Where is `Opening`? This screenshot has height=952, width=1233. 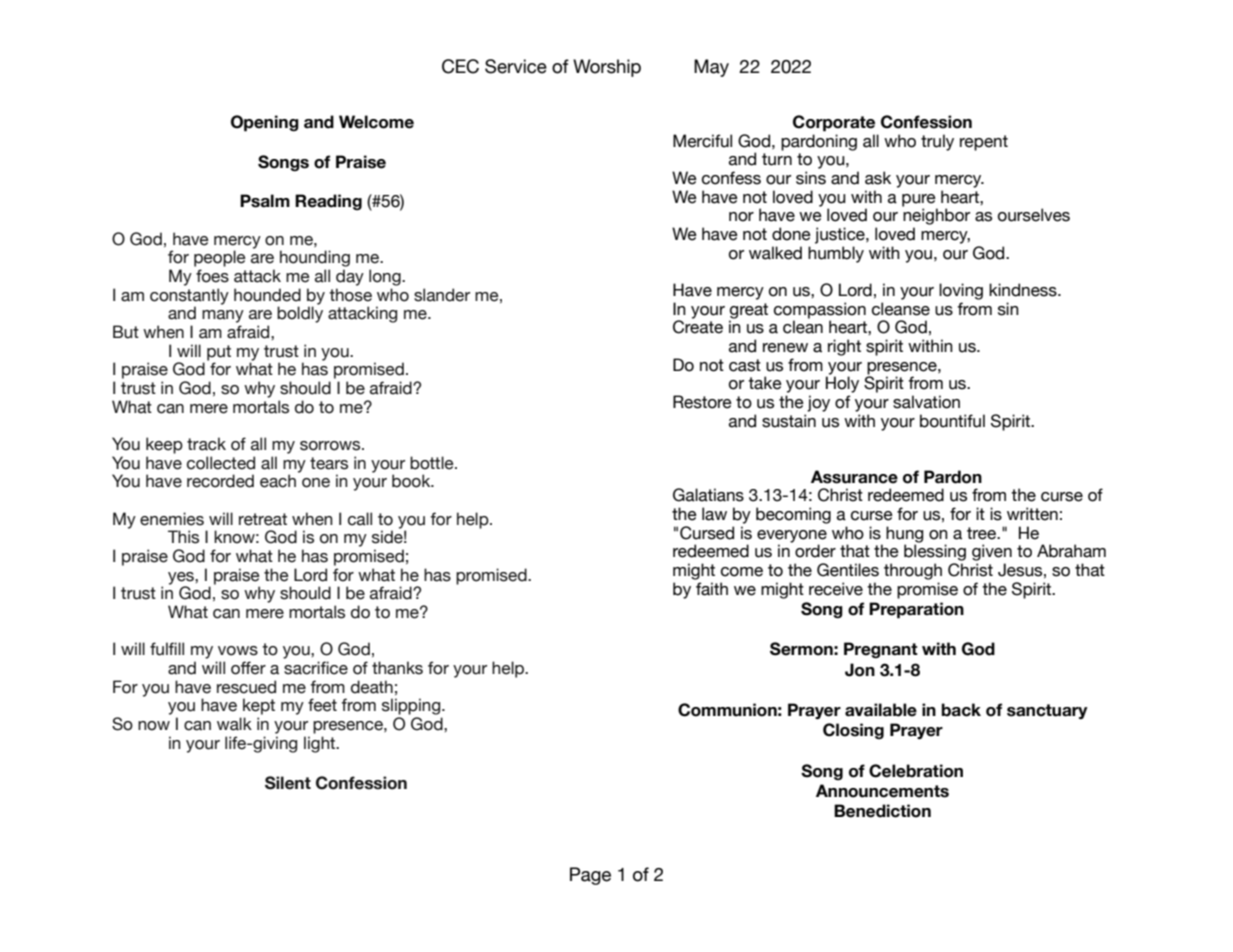 Opening is located at coordinates (265, 123).
